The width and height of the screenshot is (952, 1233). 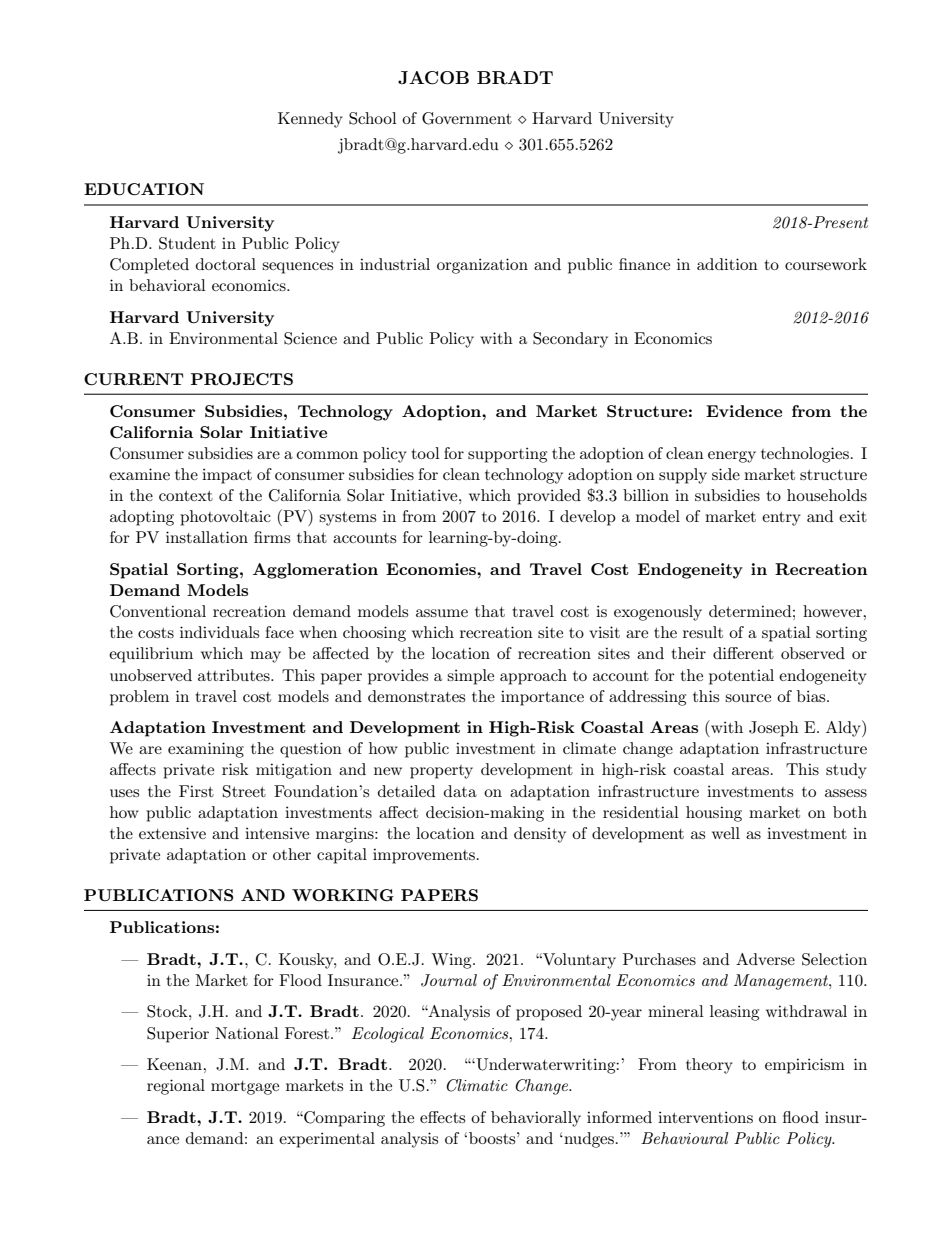 What do you see at coordinates (219, 632) in the screenshot?
I see `individuals` at bounding box center [219, 632].
